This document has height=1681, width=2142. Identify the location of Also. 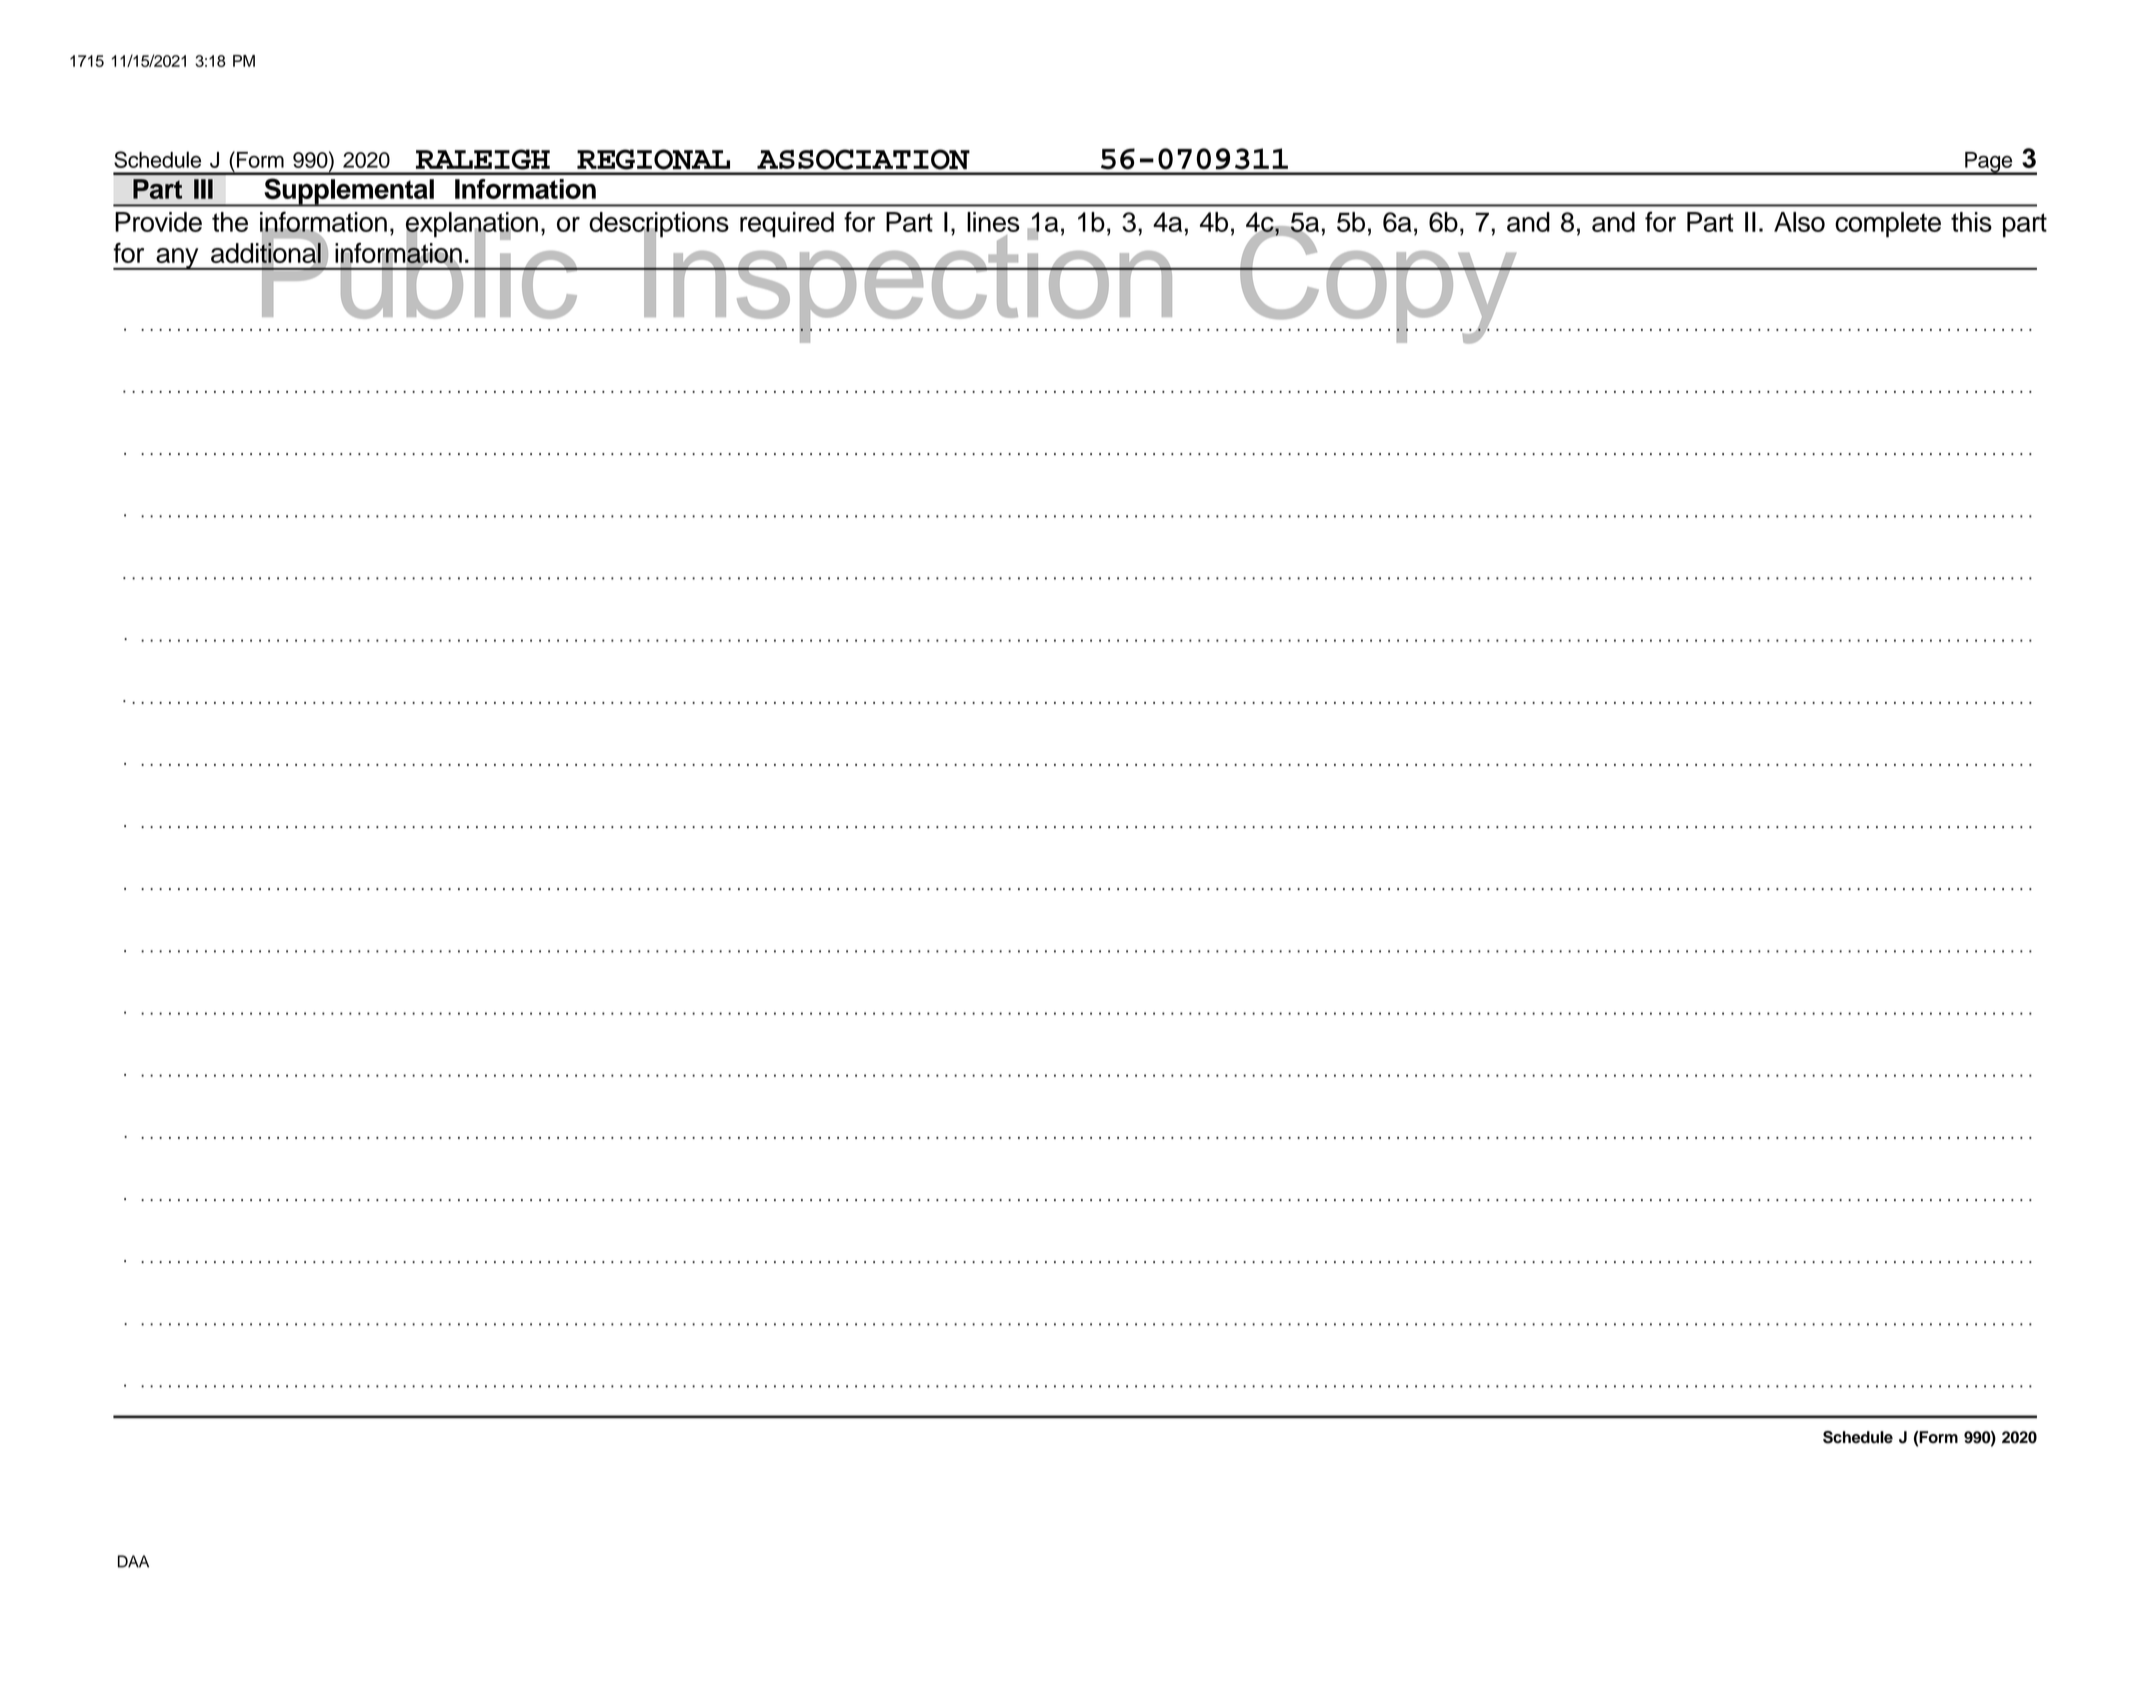
(1799, 222).
